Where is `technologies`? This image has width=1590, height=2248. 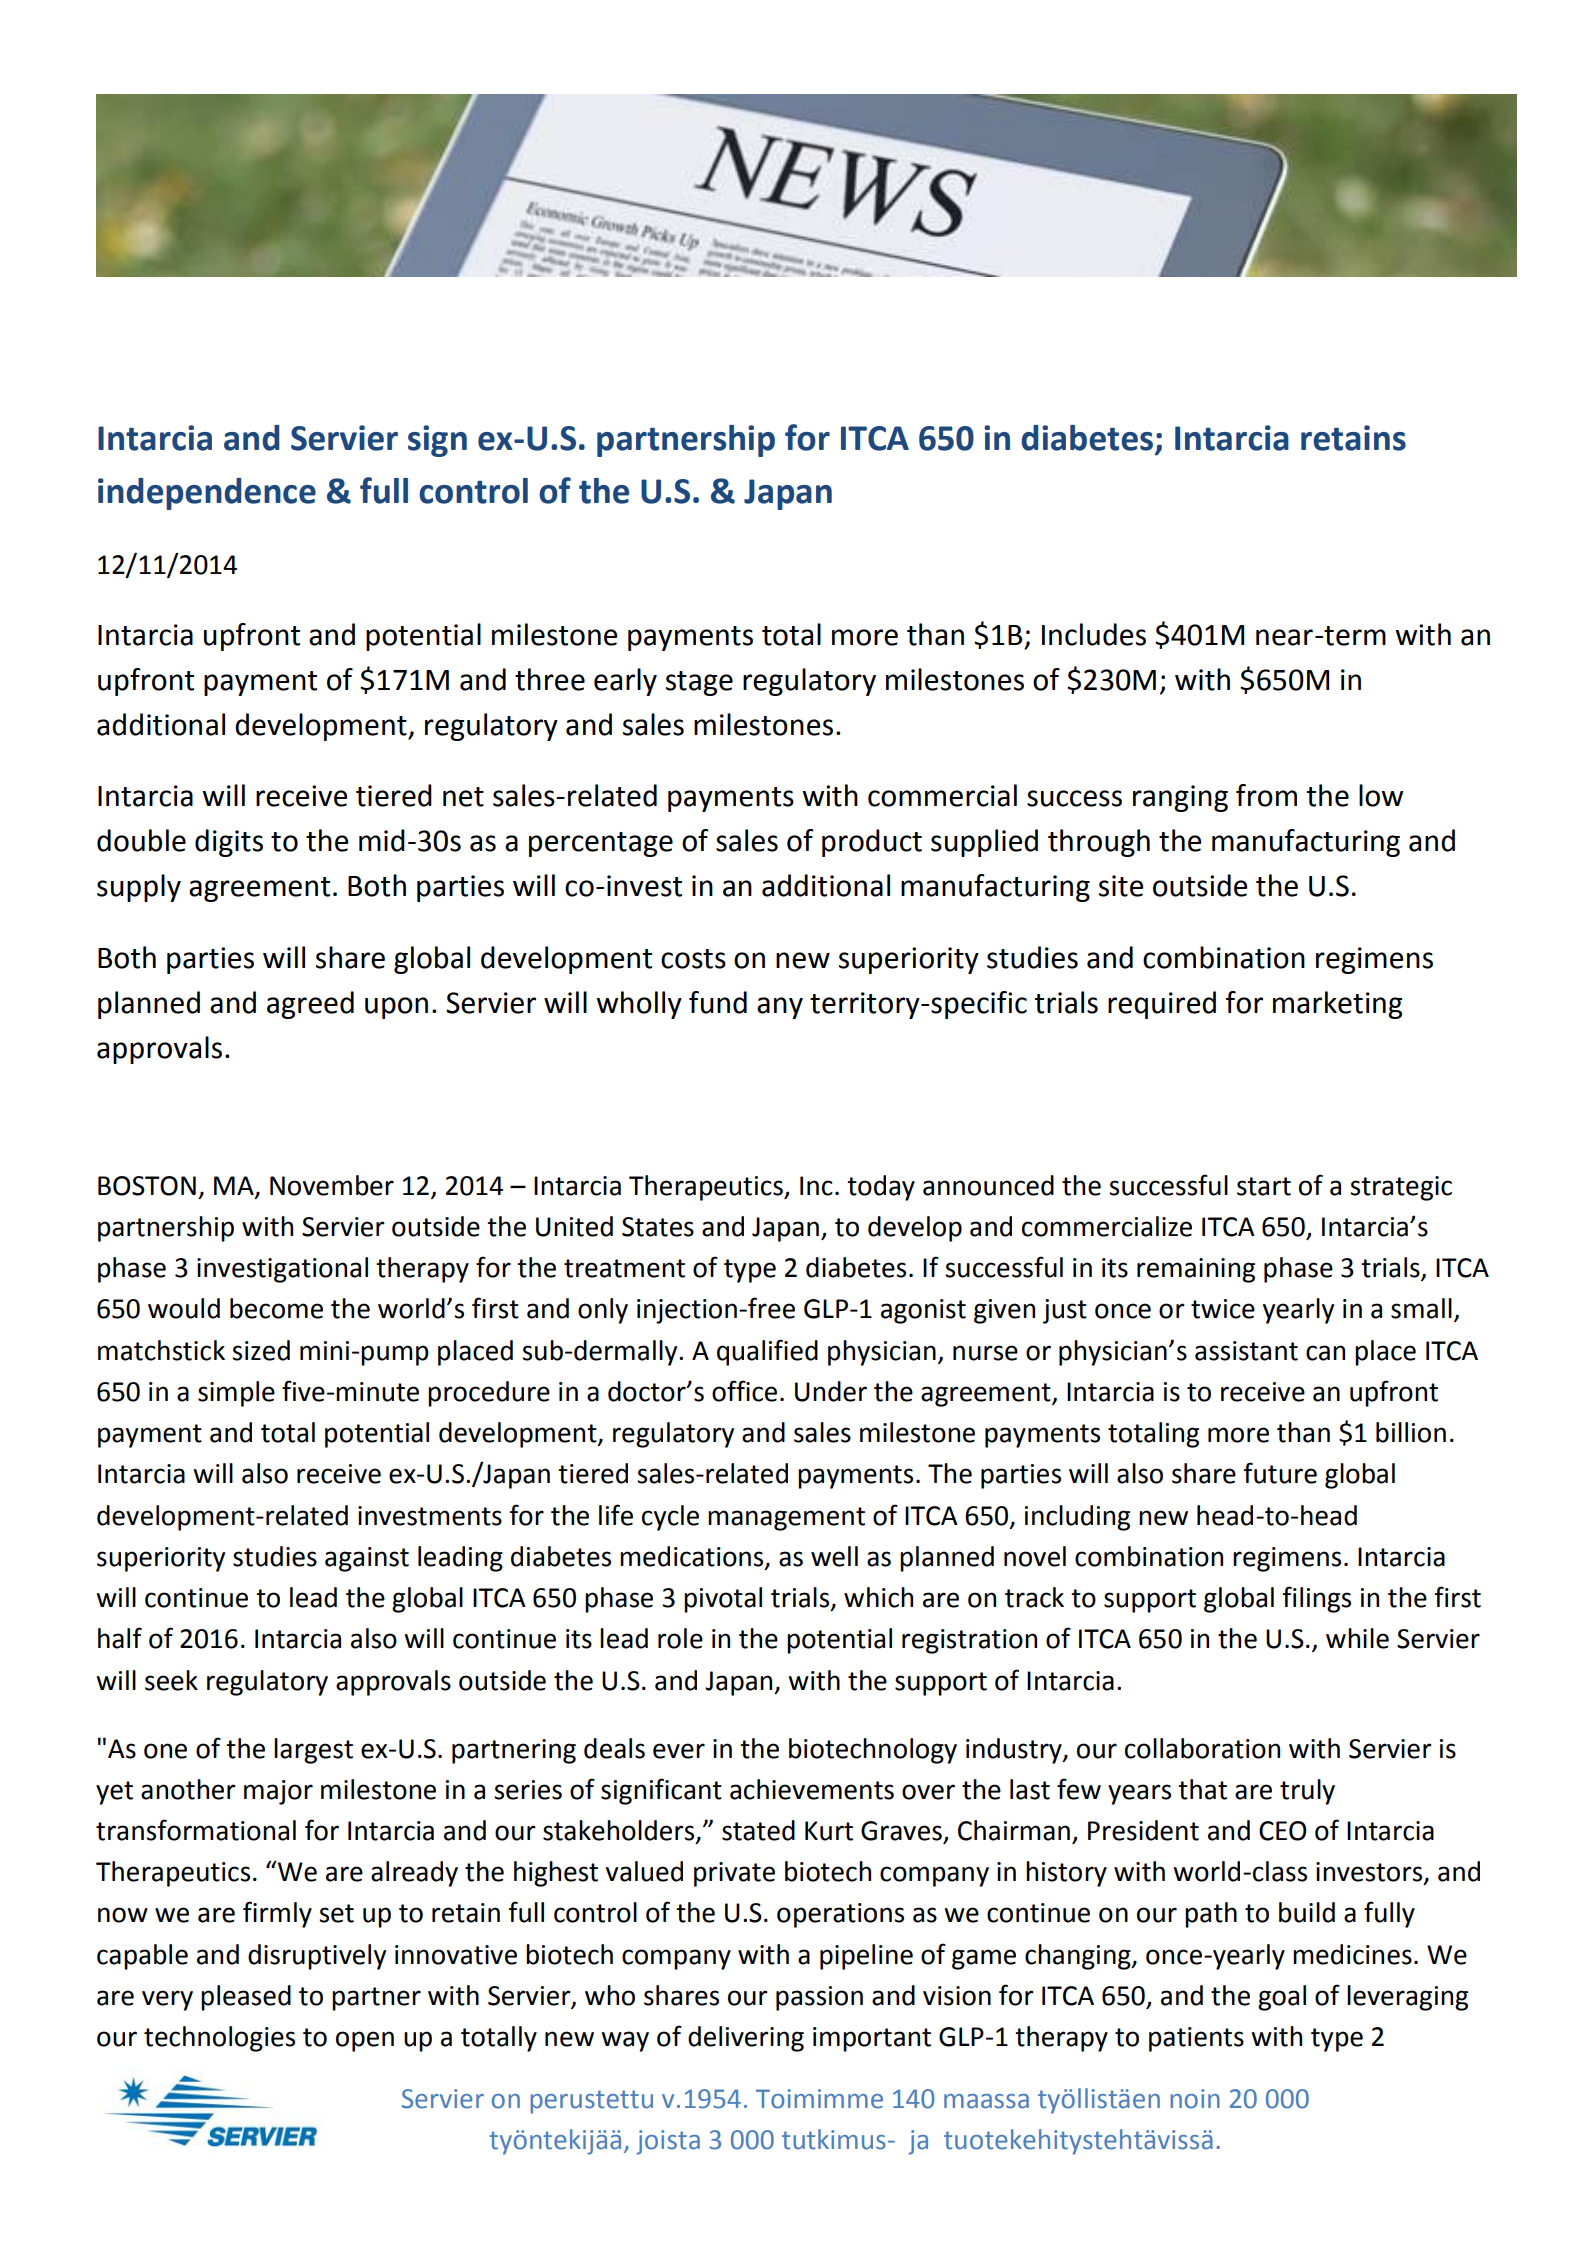
technologies is located at coordinates (219, 2039).
